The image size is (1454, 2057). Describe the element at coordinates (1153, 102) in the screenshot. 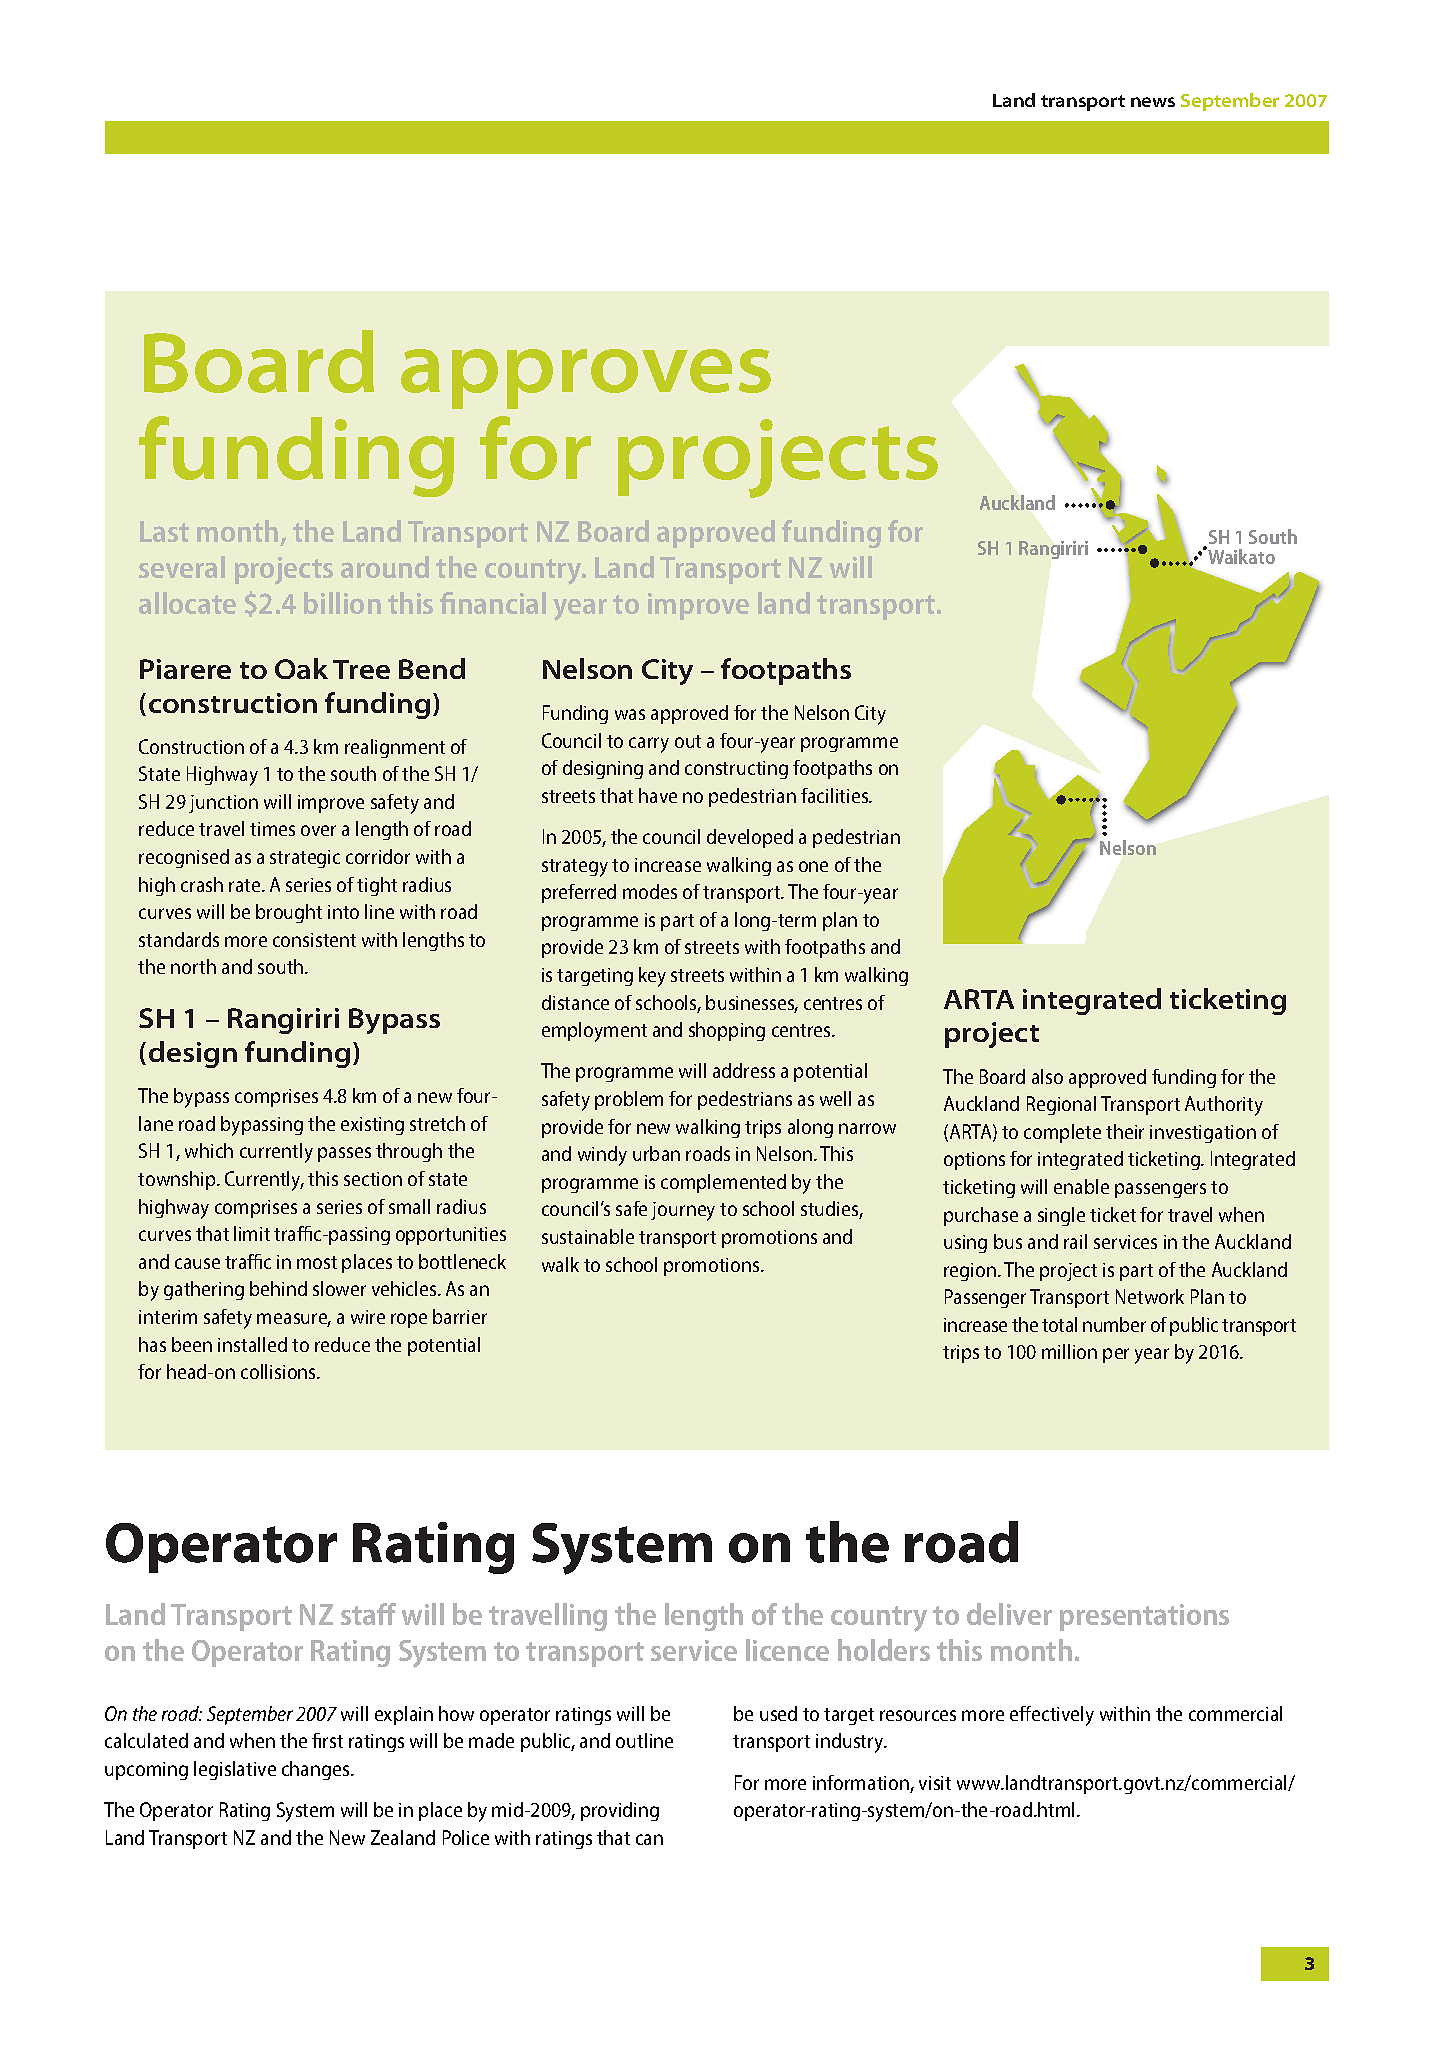

I see `news` at that location.
